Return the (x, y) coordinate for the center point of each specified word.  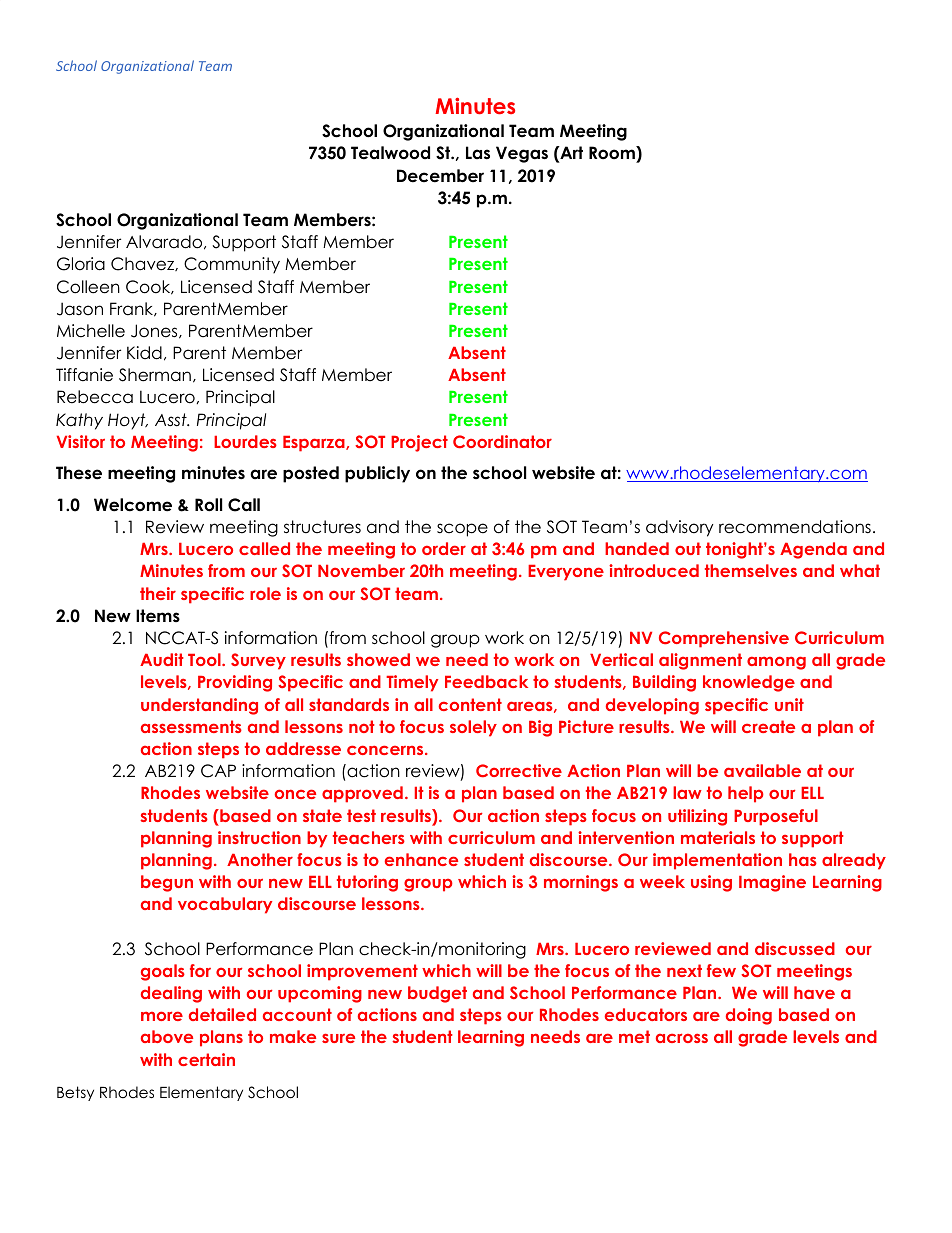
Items (158, 616)
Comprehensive (724, 639)
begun (167, 883)
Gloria (81, 264)
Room (613, 154)
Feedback (486, 681)
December (440, 176)
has (803, 859)
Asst (172, 420)
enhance (421, 859)
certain (206, 1059)
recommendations (795, 527)
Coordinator (502, 441)
